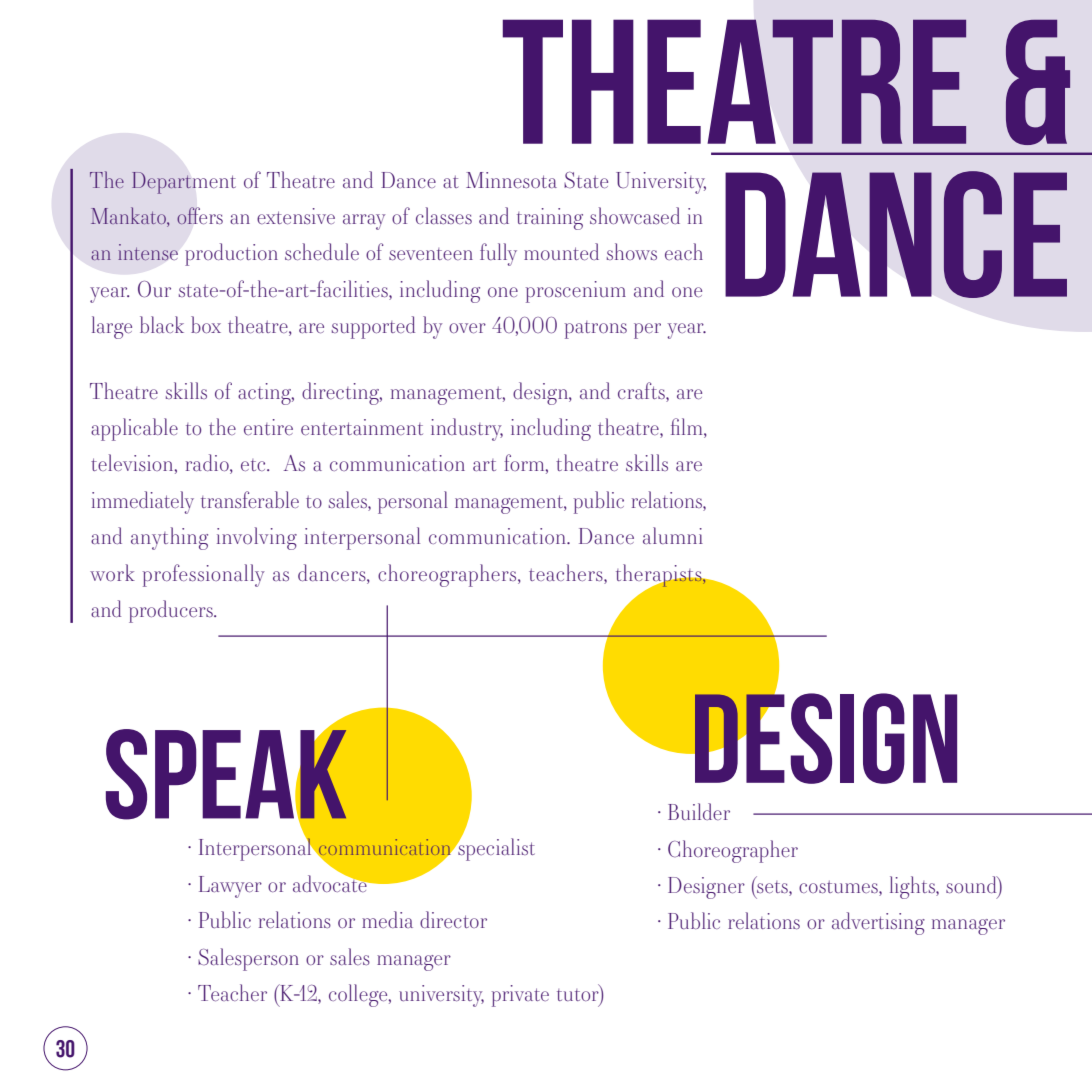 This screenshot has width=1092, height=1092. Describe the element at coordinates (265, 394) in the screenshot. I see `acting` at that location.
